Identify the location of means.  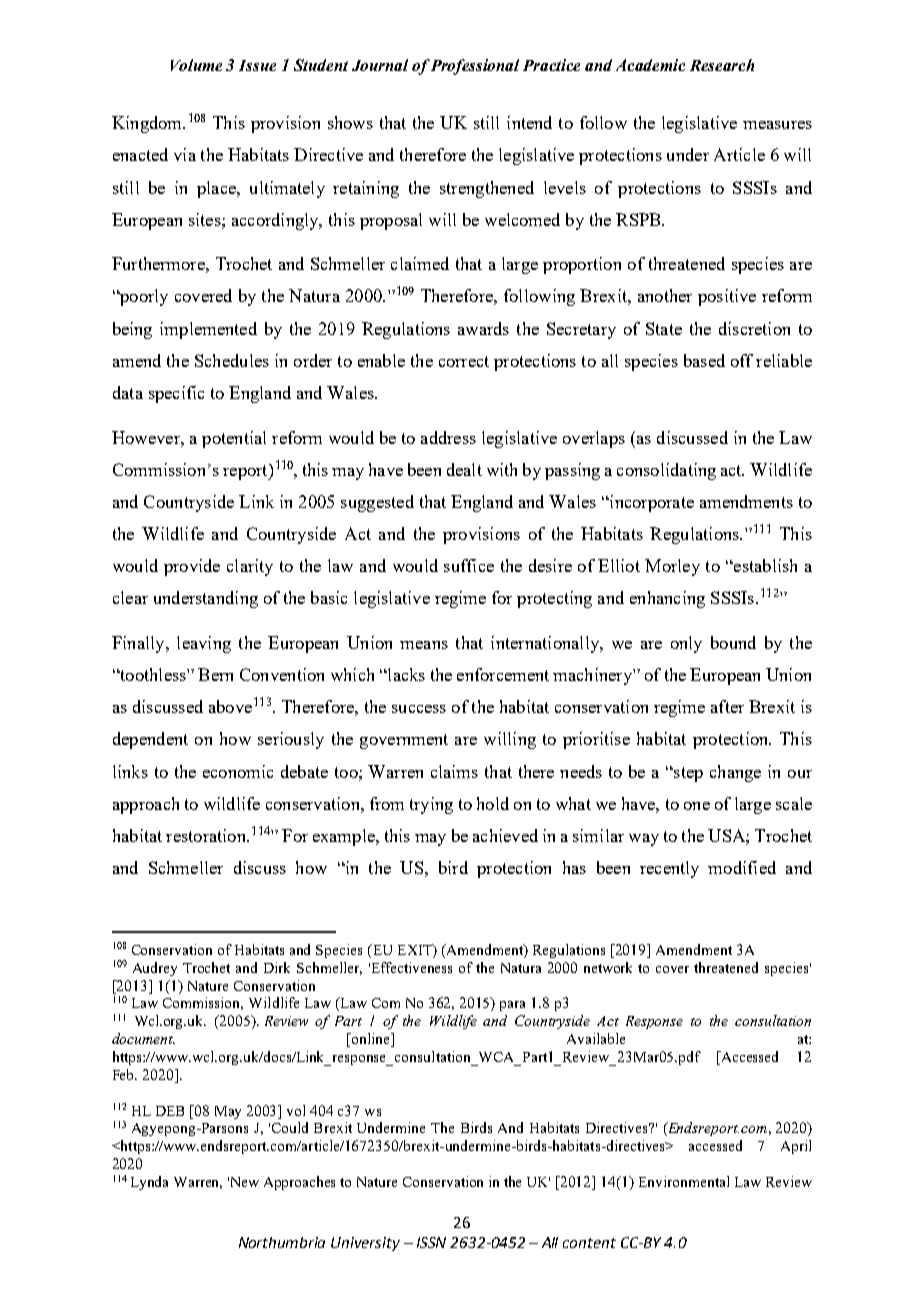
(424, 645).
